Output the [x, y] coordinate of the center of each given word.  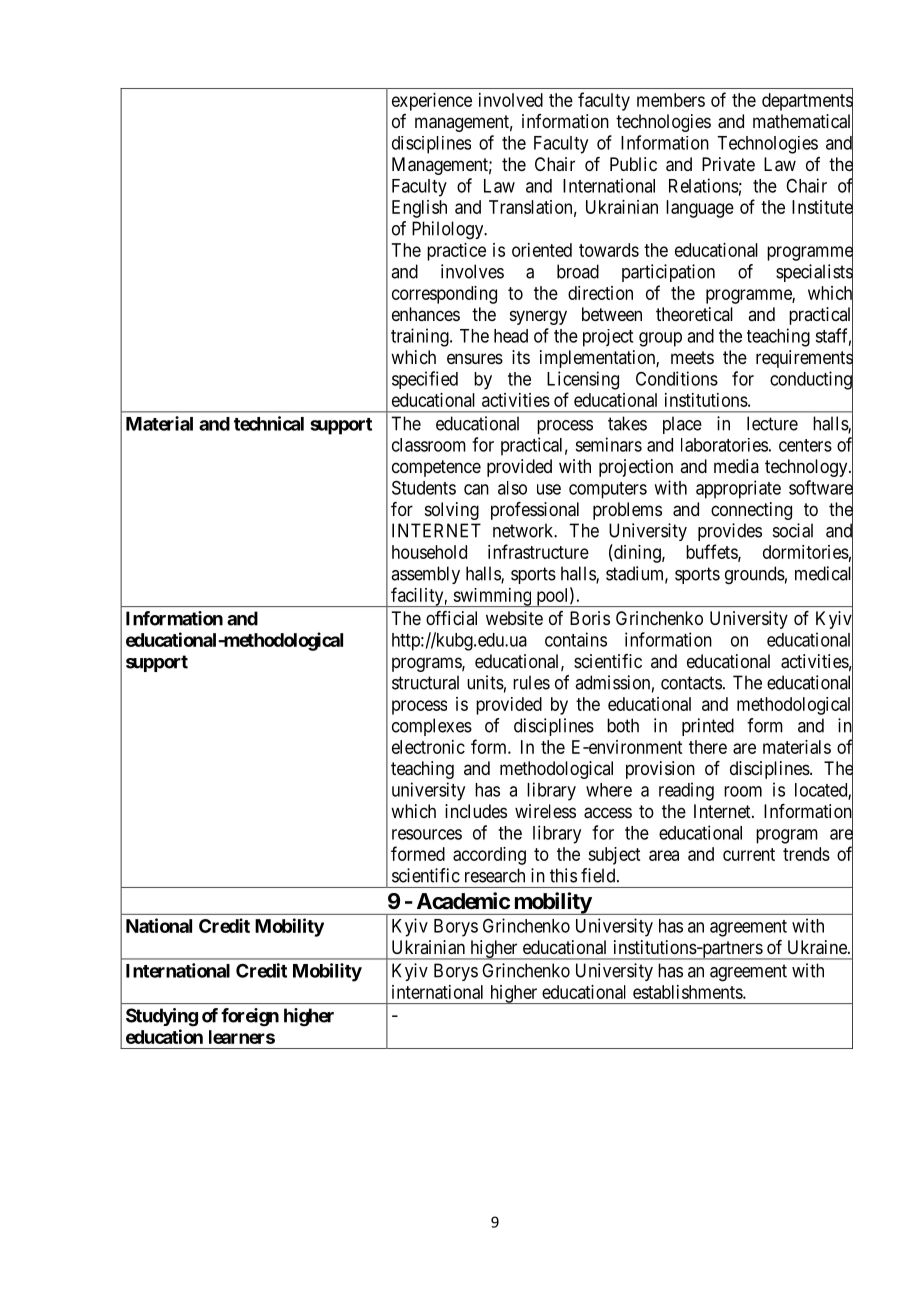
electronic [428, 747]
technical [269, 423]
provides [730, 532]
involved [511, 100]
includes [476, 811]
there [708, 747]
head [511, 336]
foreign [250, 1017]
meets [692, 357]
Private [728, 164]
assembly [425, 575]
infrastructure [538, 551]
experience [432, 102]
